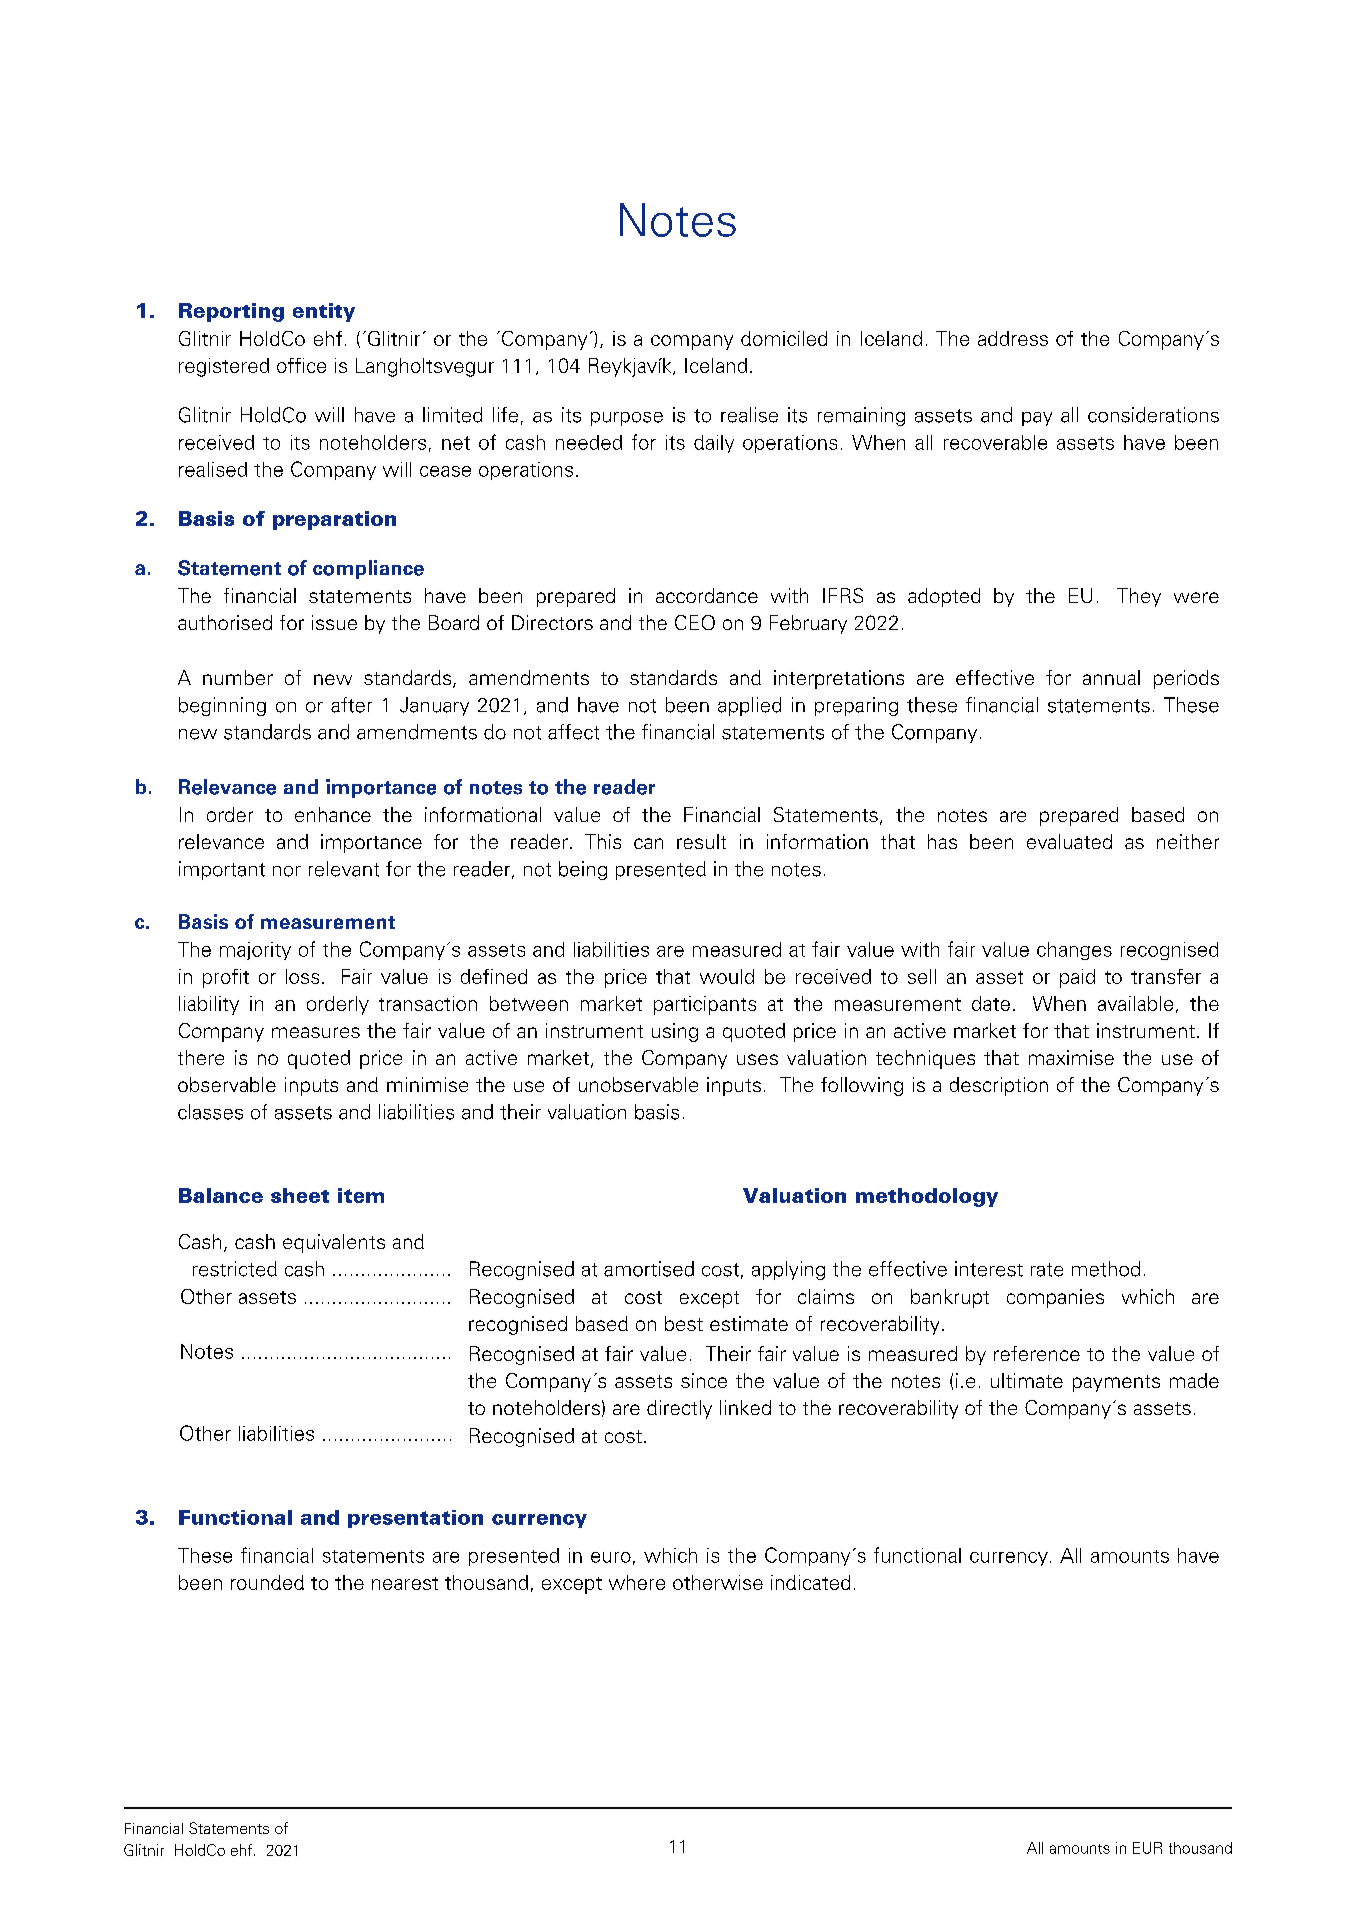 The image size is (1358, 1920). What do you see at coordinates (1013, 338) in the screenshot?
I see `address` at bounding box center [1013, 338].
